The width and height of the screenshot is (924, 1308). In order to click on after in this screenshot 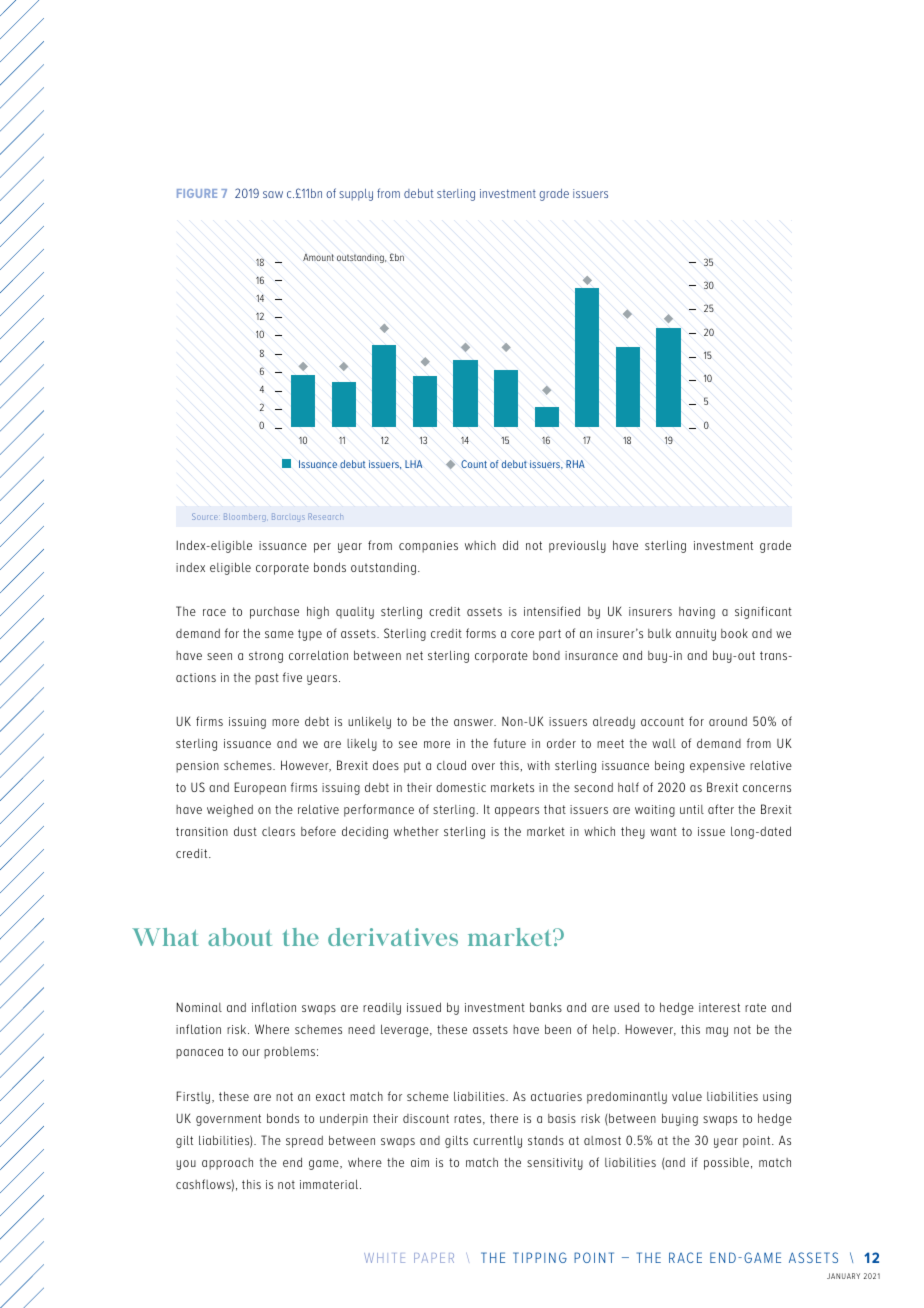, I will do `click(721, 809)`.
